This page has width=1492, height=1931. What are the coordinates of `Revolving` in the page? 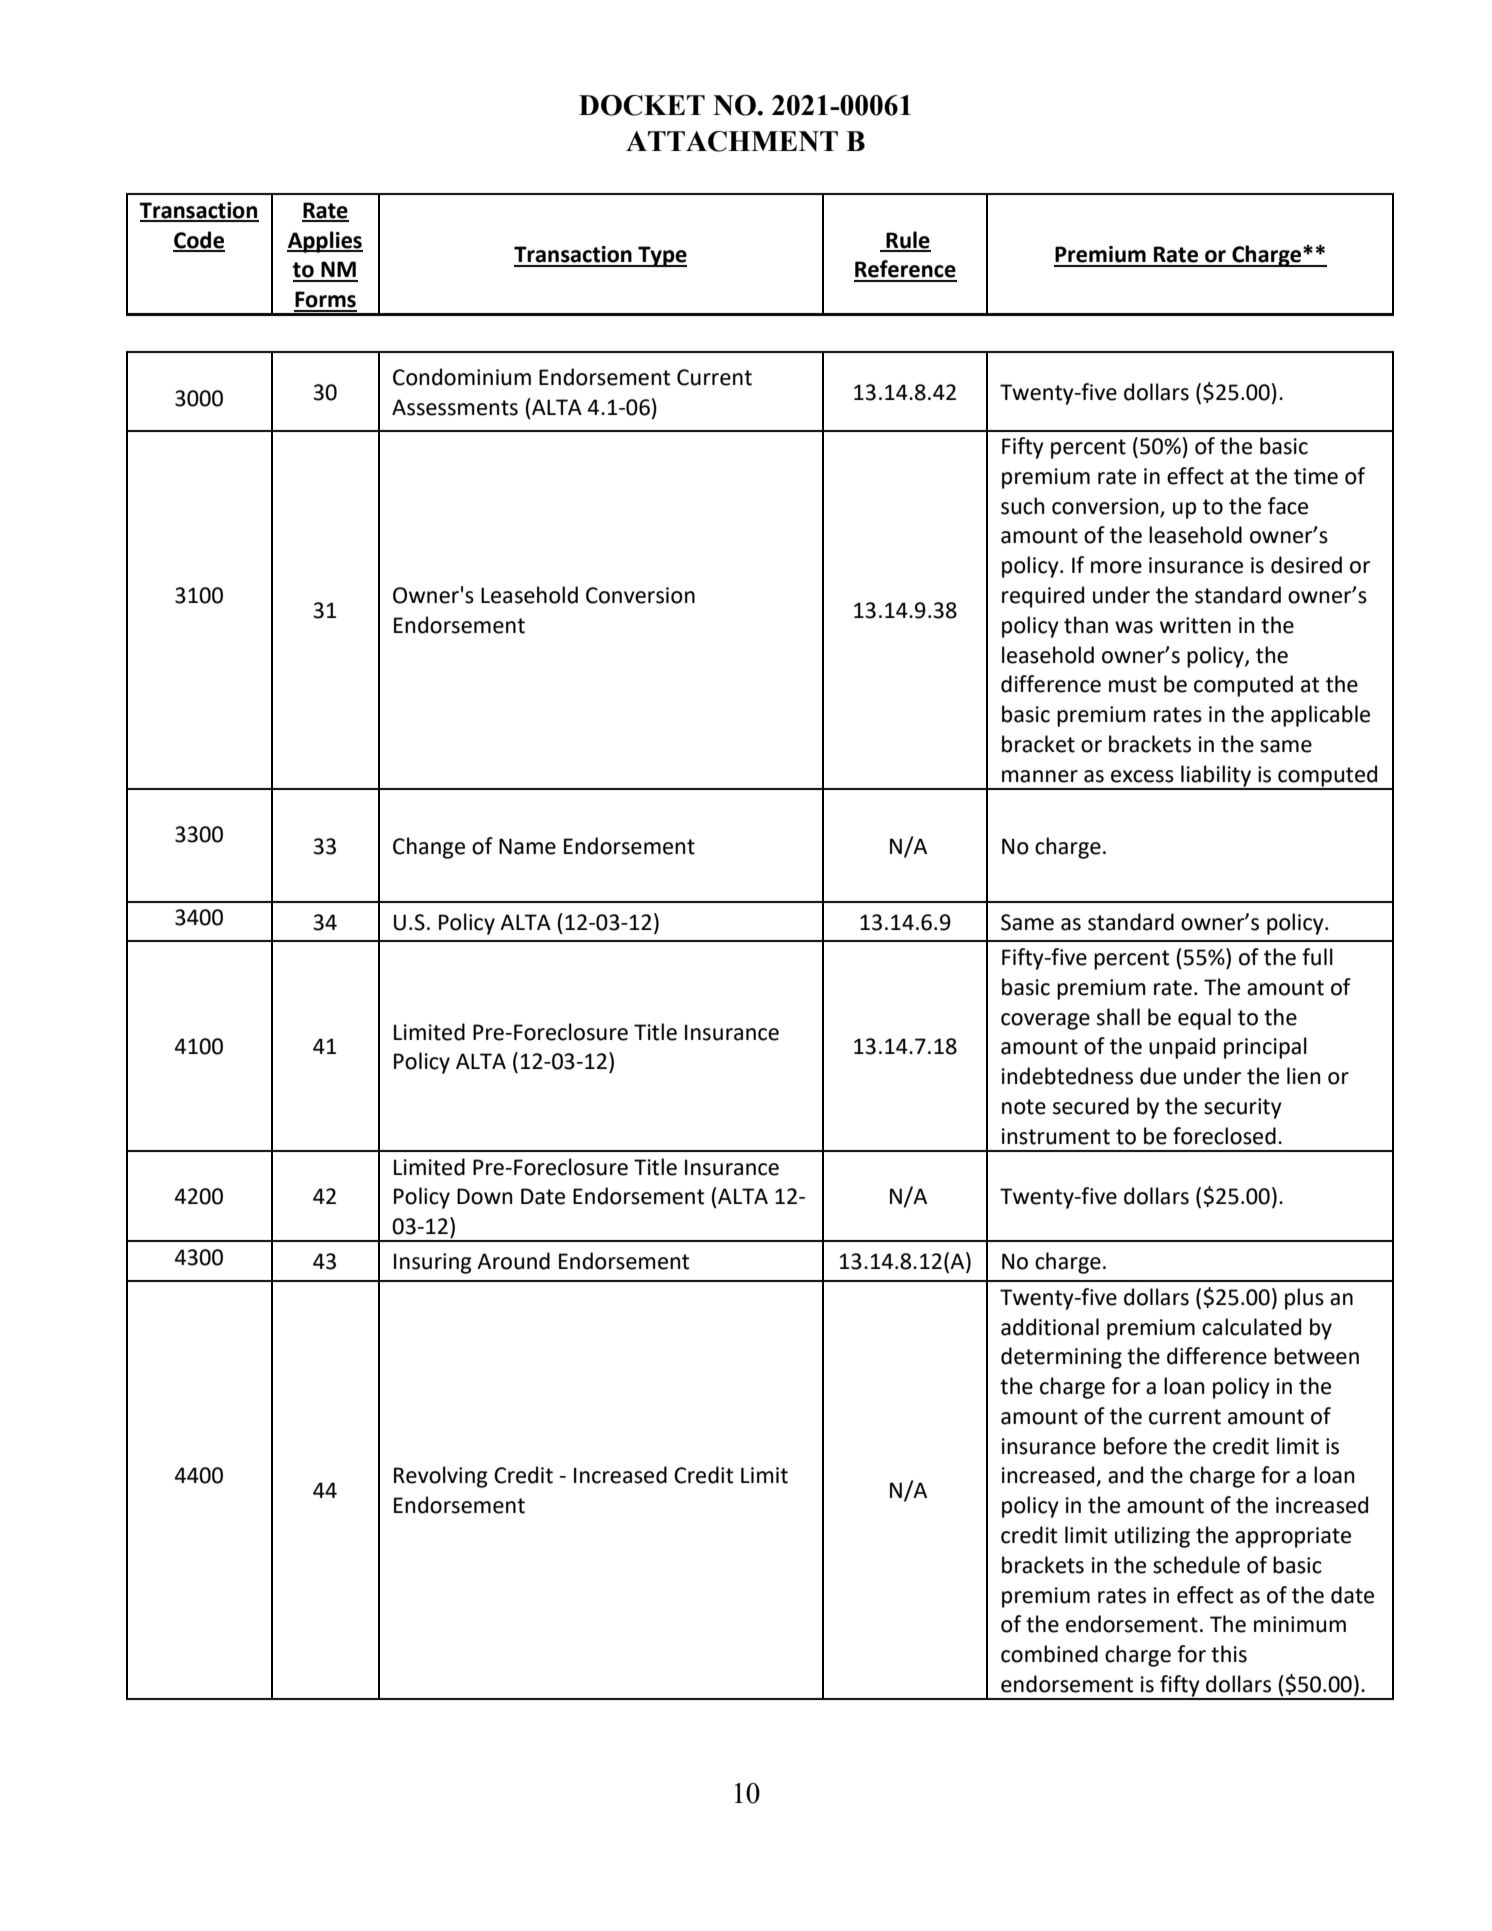 It's located at (441, 1477).
